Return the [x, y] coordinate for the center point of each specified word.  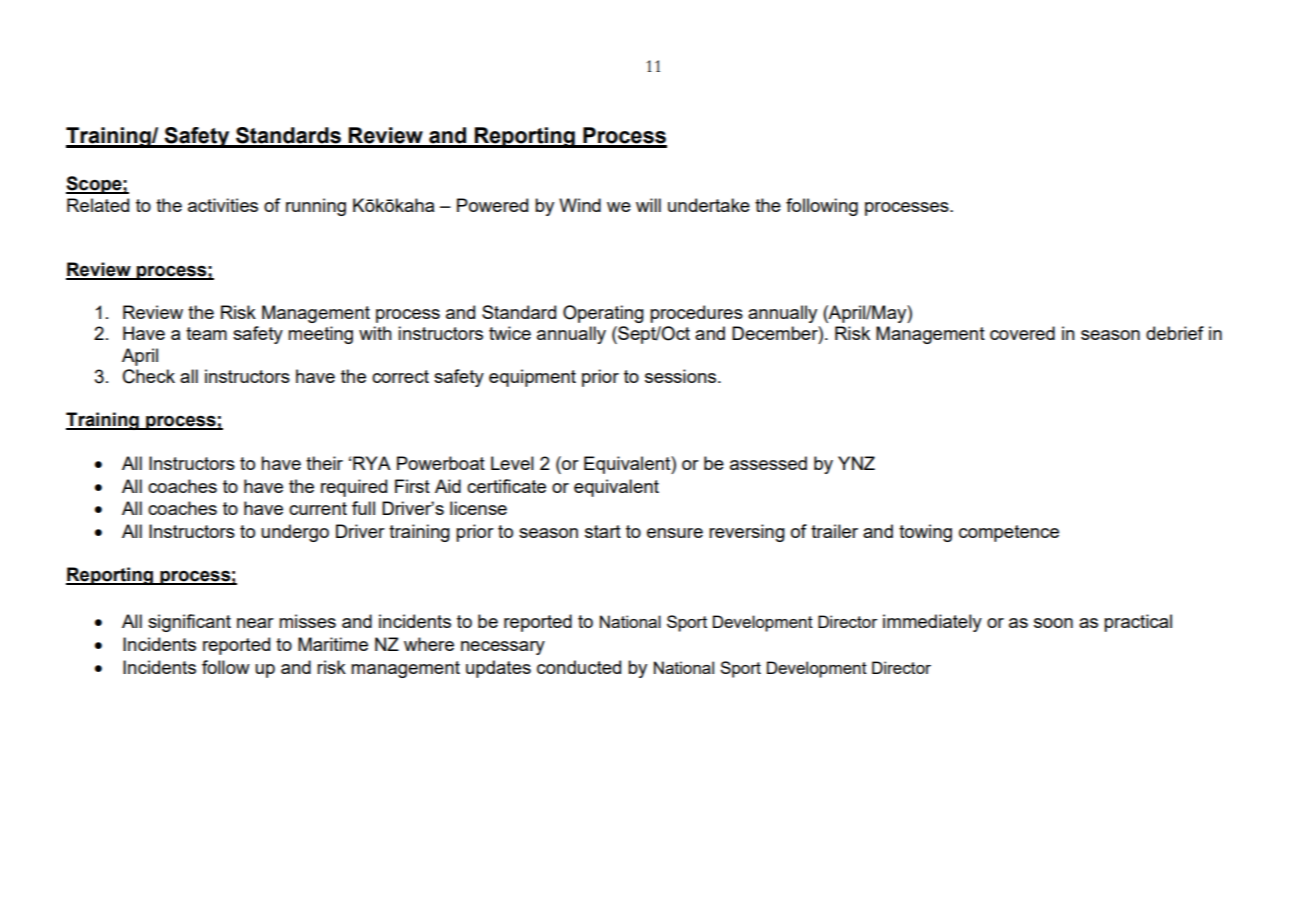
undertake [709, 205]
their [324, 463]
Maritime [333, 644]
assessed [768, 463]
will [648, 205]
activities [223, 205]
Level [512, 463]
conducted [579, 667]
